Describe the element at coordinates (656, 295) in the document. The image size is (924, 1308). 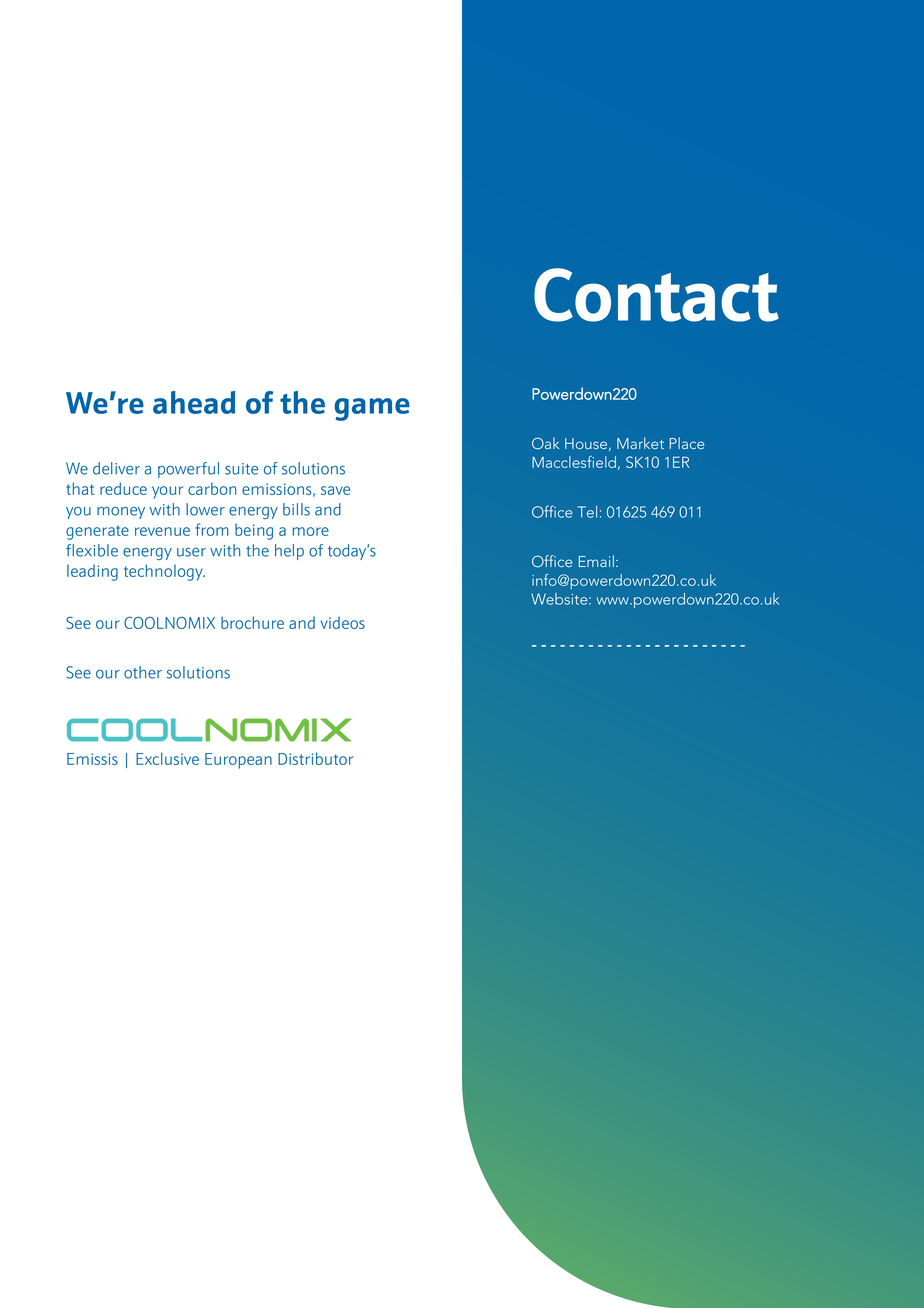
I see `Contact` at that location.
